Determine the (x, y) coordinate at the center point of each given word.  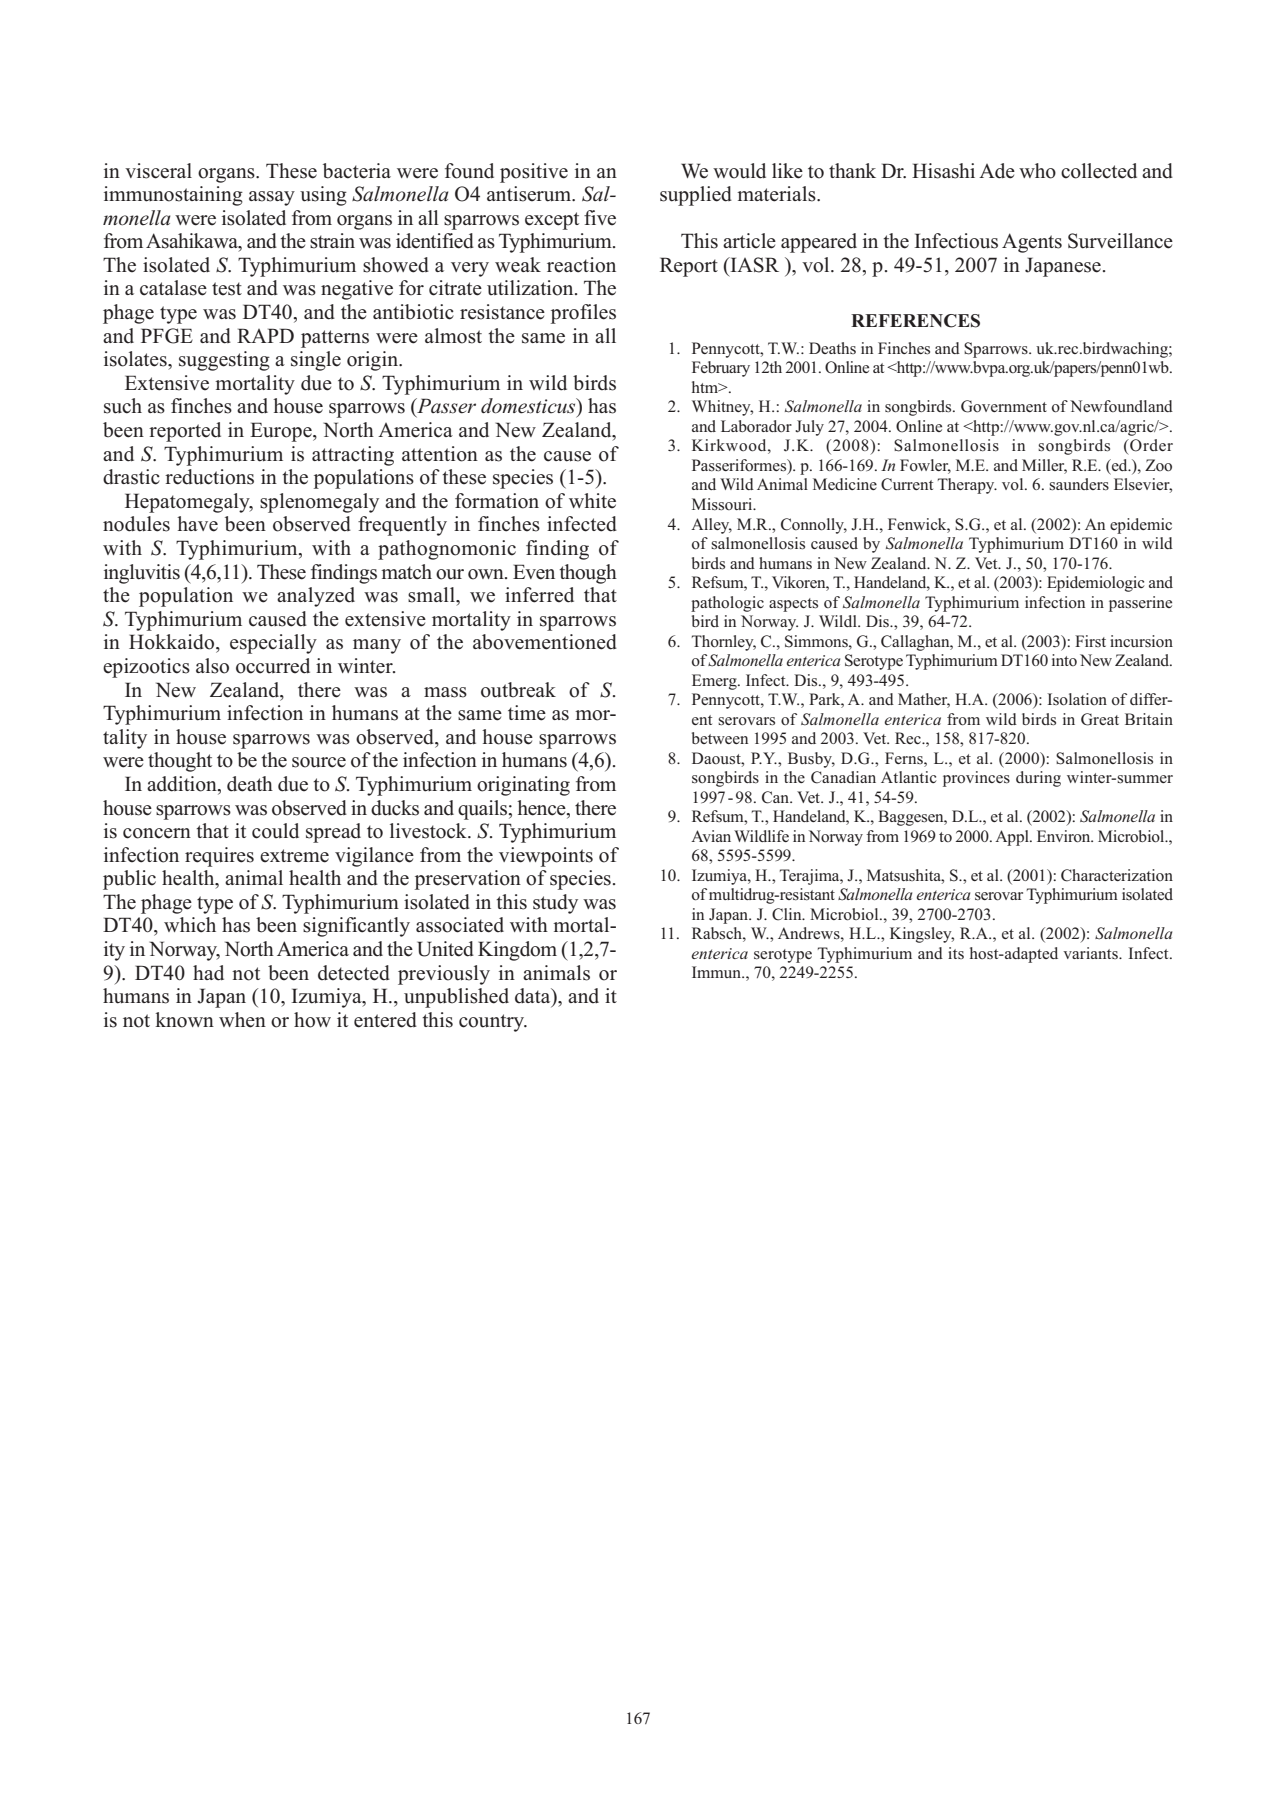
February (721, 369)
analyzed (316, 597)
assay (272, 198)
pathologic (727, 604)
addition (183, 785)
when (242, 1020)
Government (1004, 406)
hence (542, 808)
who (1037, 171)
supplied (696, 196)
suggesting (224, 361)
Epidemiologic (1096, 584)
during (1038, 779)
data (534, 997)
